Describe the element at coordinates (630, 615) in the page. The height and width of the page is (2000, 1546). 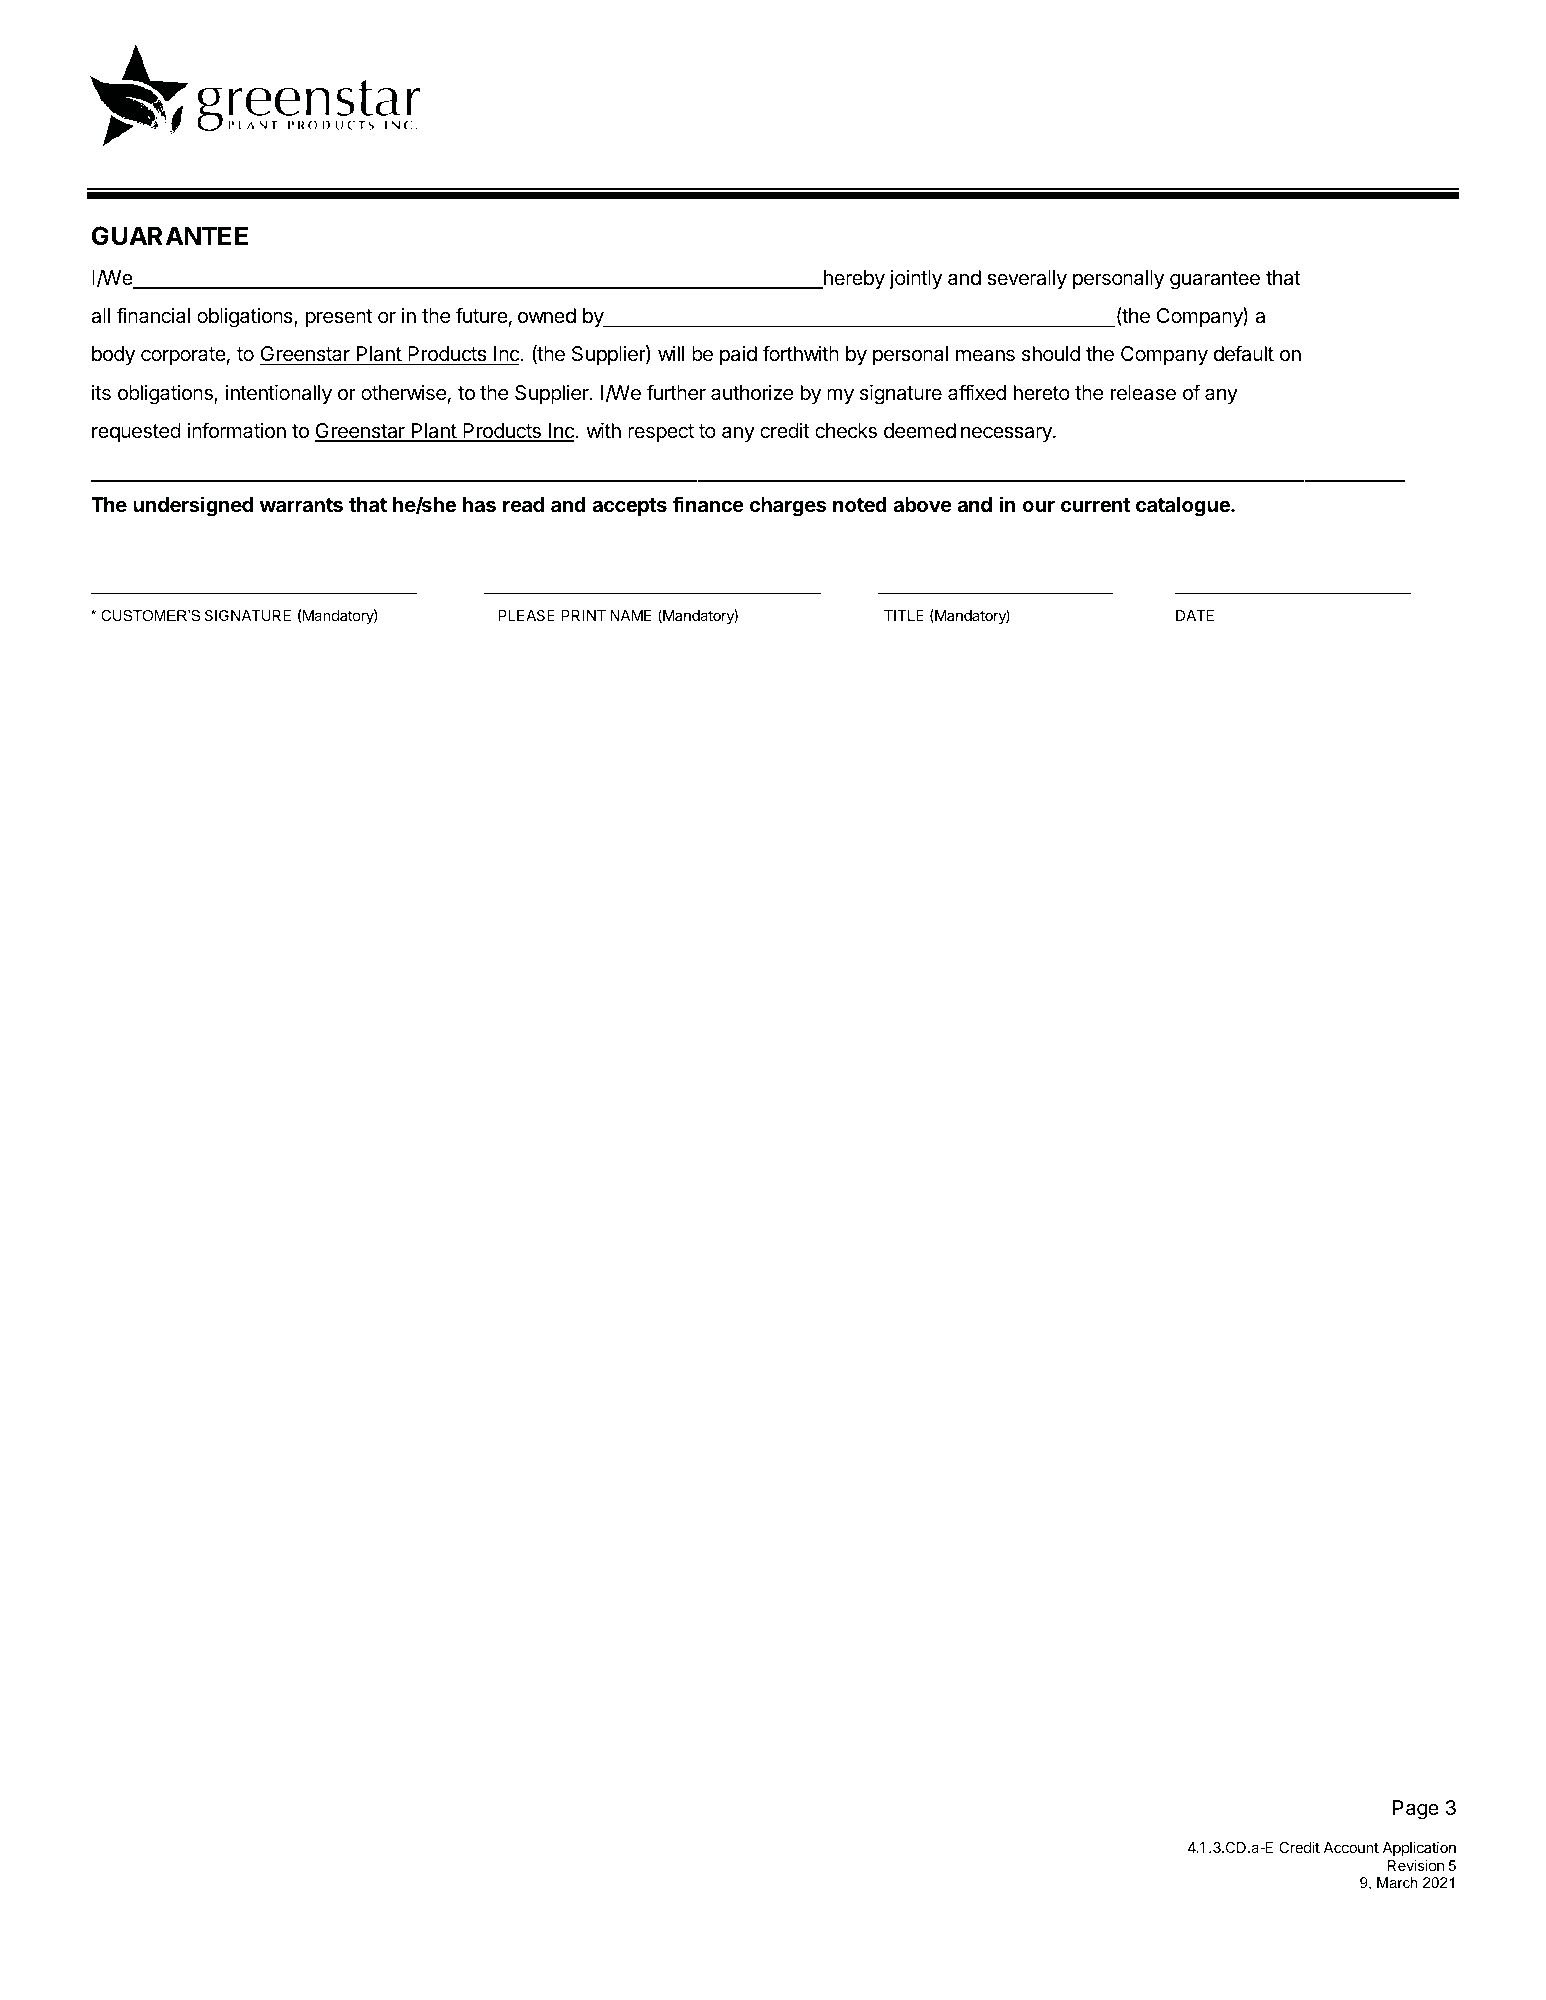
I see `NAME` at that location.
